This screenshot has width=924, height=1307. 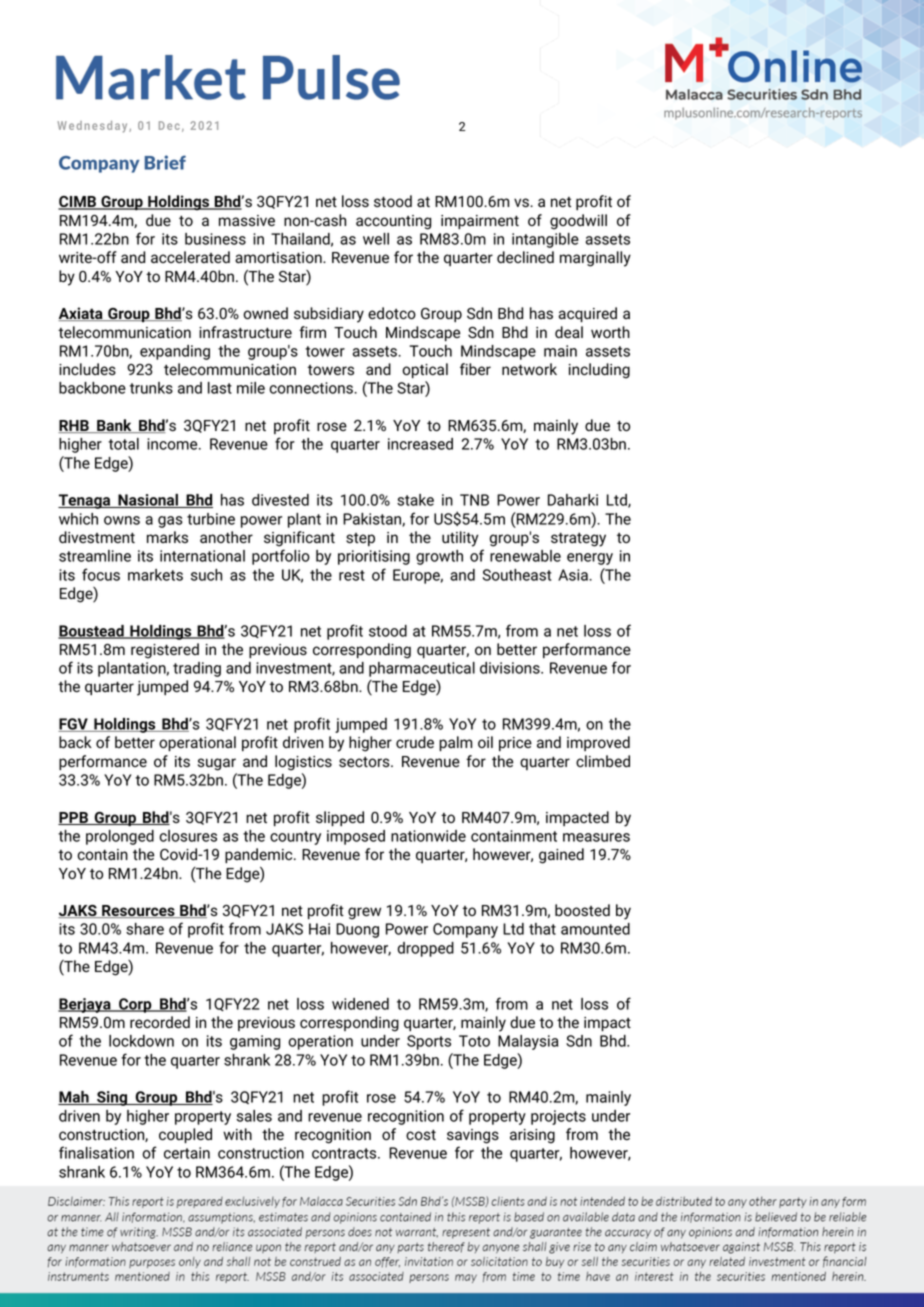 I want to click on Resources, so click(x=138, y=911).
